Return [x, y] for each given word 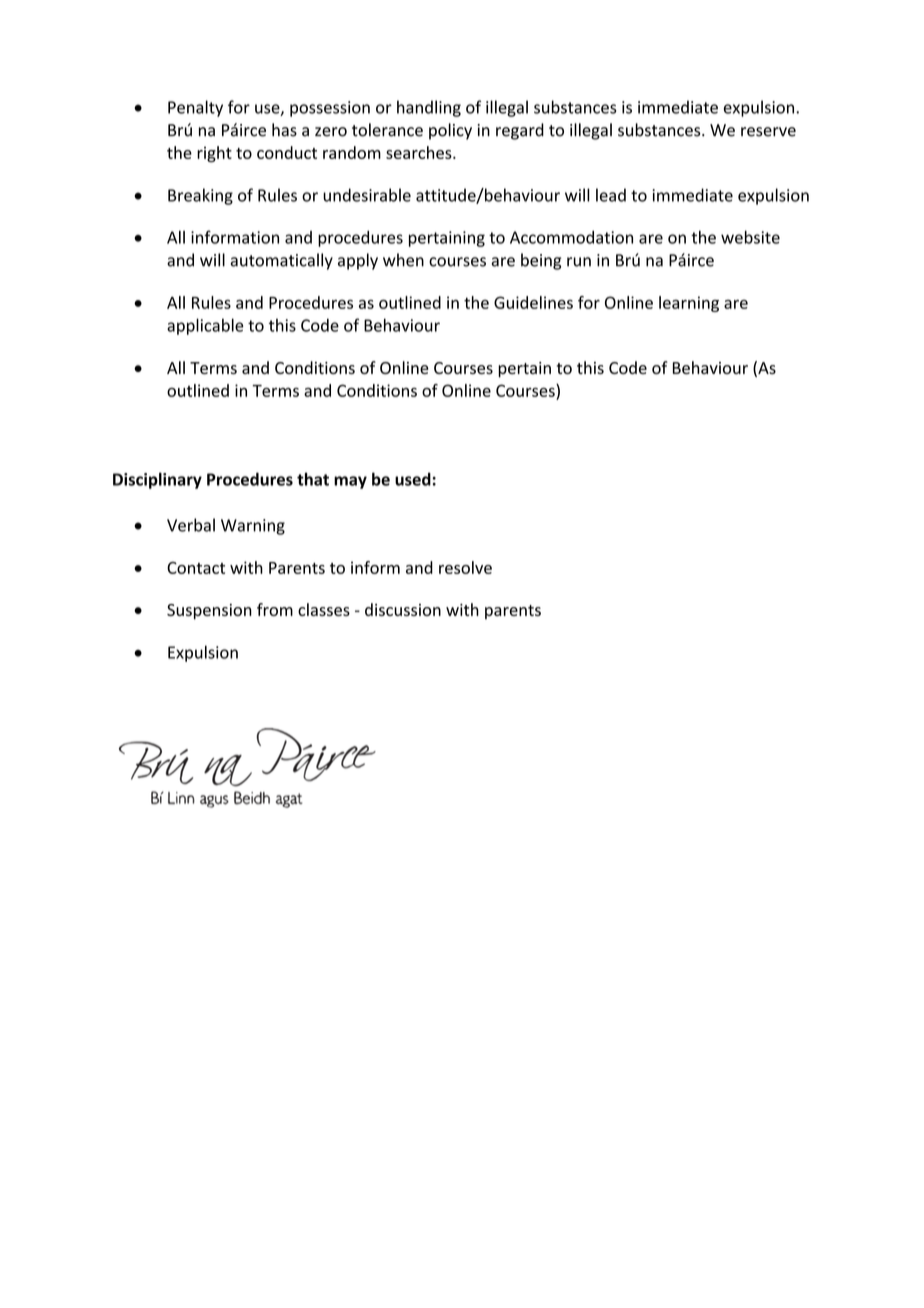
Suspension [209, 612]
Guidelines [533, 302]
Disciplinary [157, 480]
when [403, 260]
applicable [205, 326]
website [750, 237]
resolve [465, 567]
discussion [403, 609]
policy [450, 131]
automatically [281, 261]
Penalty [195, 108]
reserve [768, 132]
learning [689, 304]
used [413, 479]
